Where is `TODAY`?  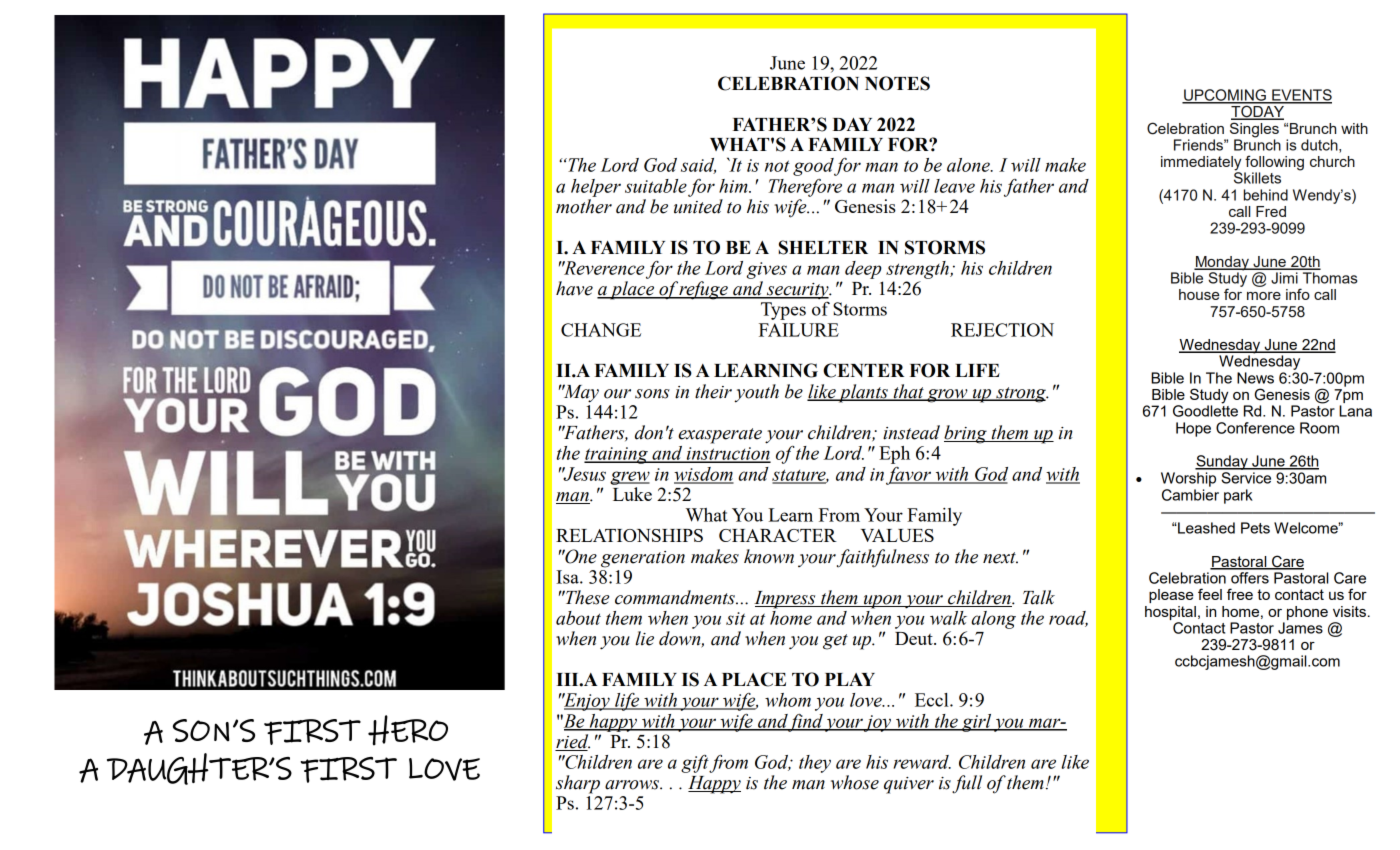
TODAY is located at coordinates (1257, 111).
